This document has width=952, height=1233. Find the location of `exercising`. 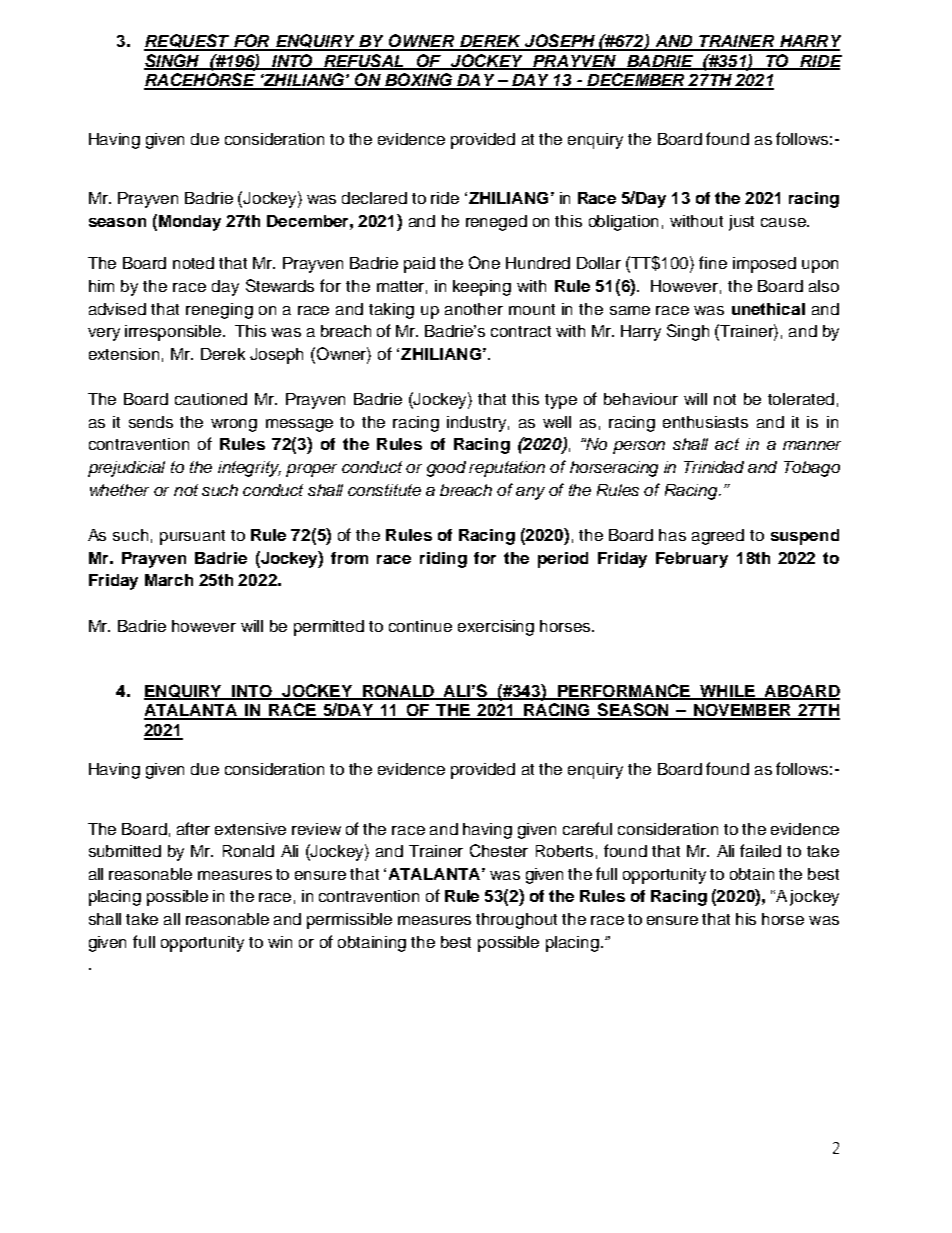

exercising is located at coordinates (496, 628).
